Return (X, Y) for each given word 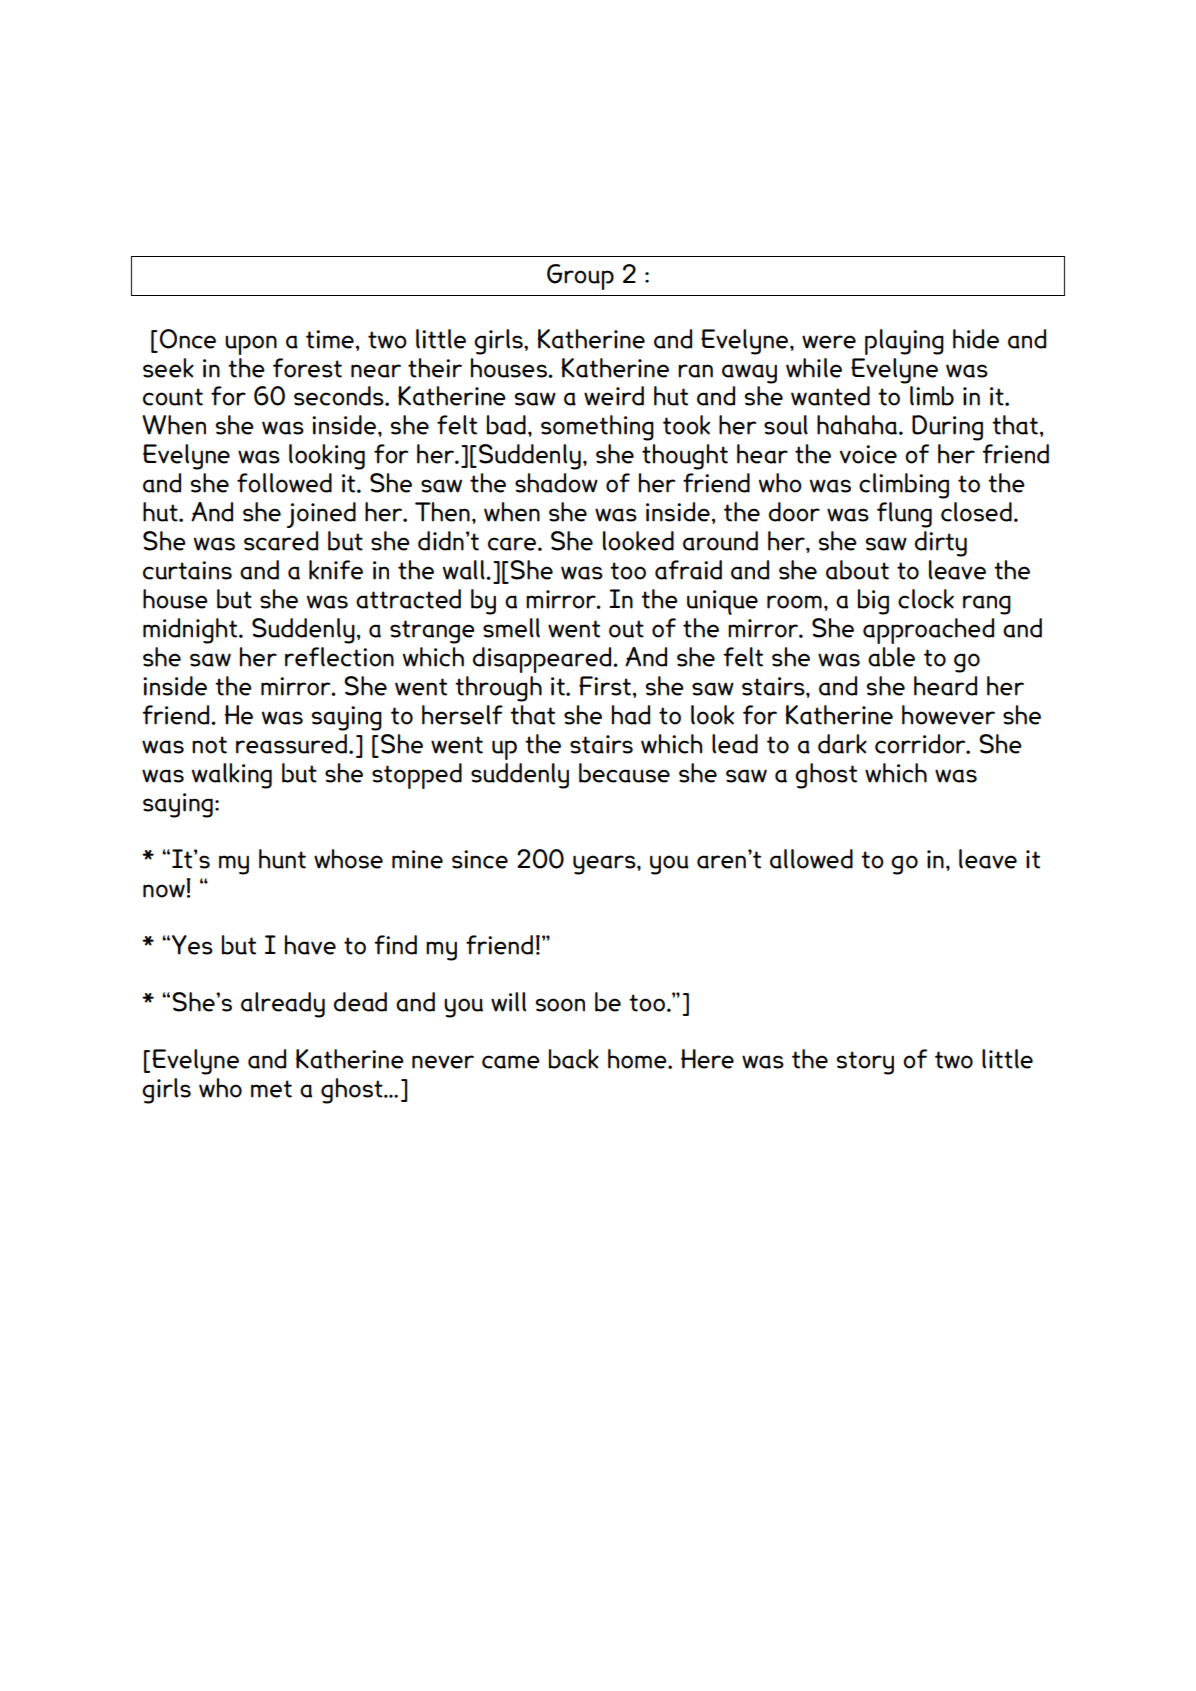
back (574, 1059)
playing (904, 342)
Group (580, 277)
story (865, 1063)
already (283, 1005)
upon (251, 345)
